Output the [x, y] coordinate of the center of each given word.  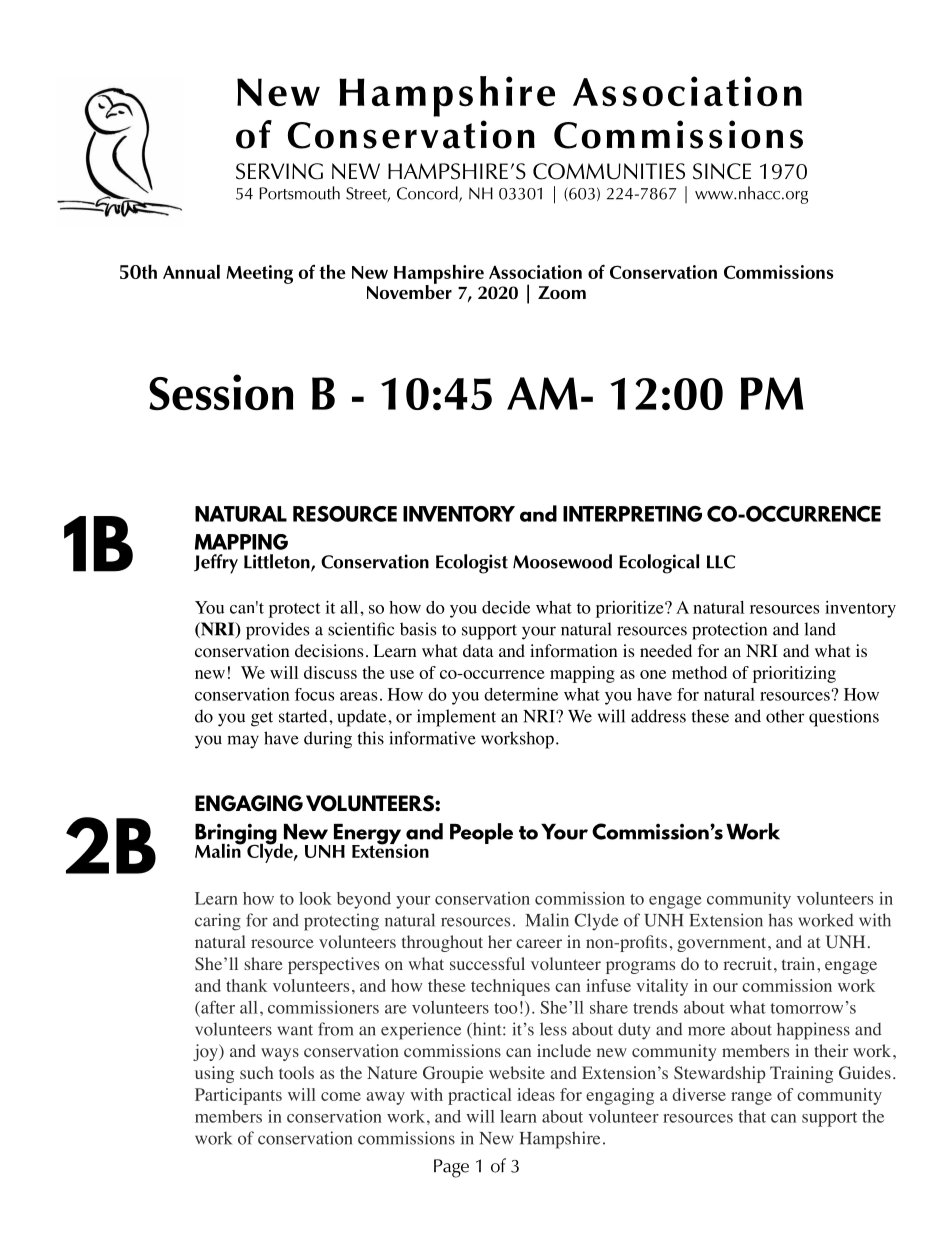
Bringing [236, 835]
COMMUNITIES [609, 171]
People [481, 833]
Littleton [278, 562]
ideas [536, 1094]
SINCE [722, 171]
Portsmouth [299, 193]
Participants [238, 1096]
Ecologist [472, 564]
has [781, 920]
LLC [721, 562]
